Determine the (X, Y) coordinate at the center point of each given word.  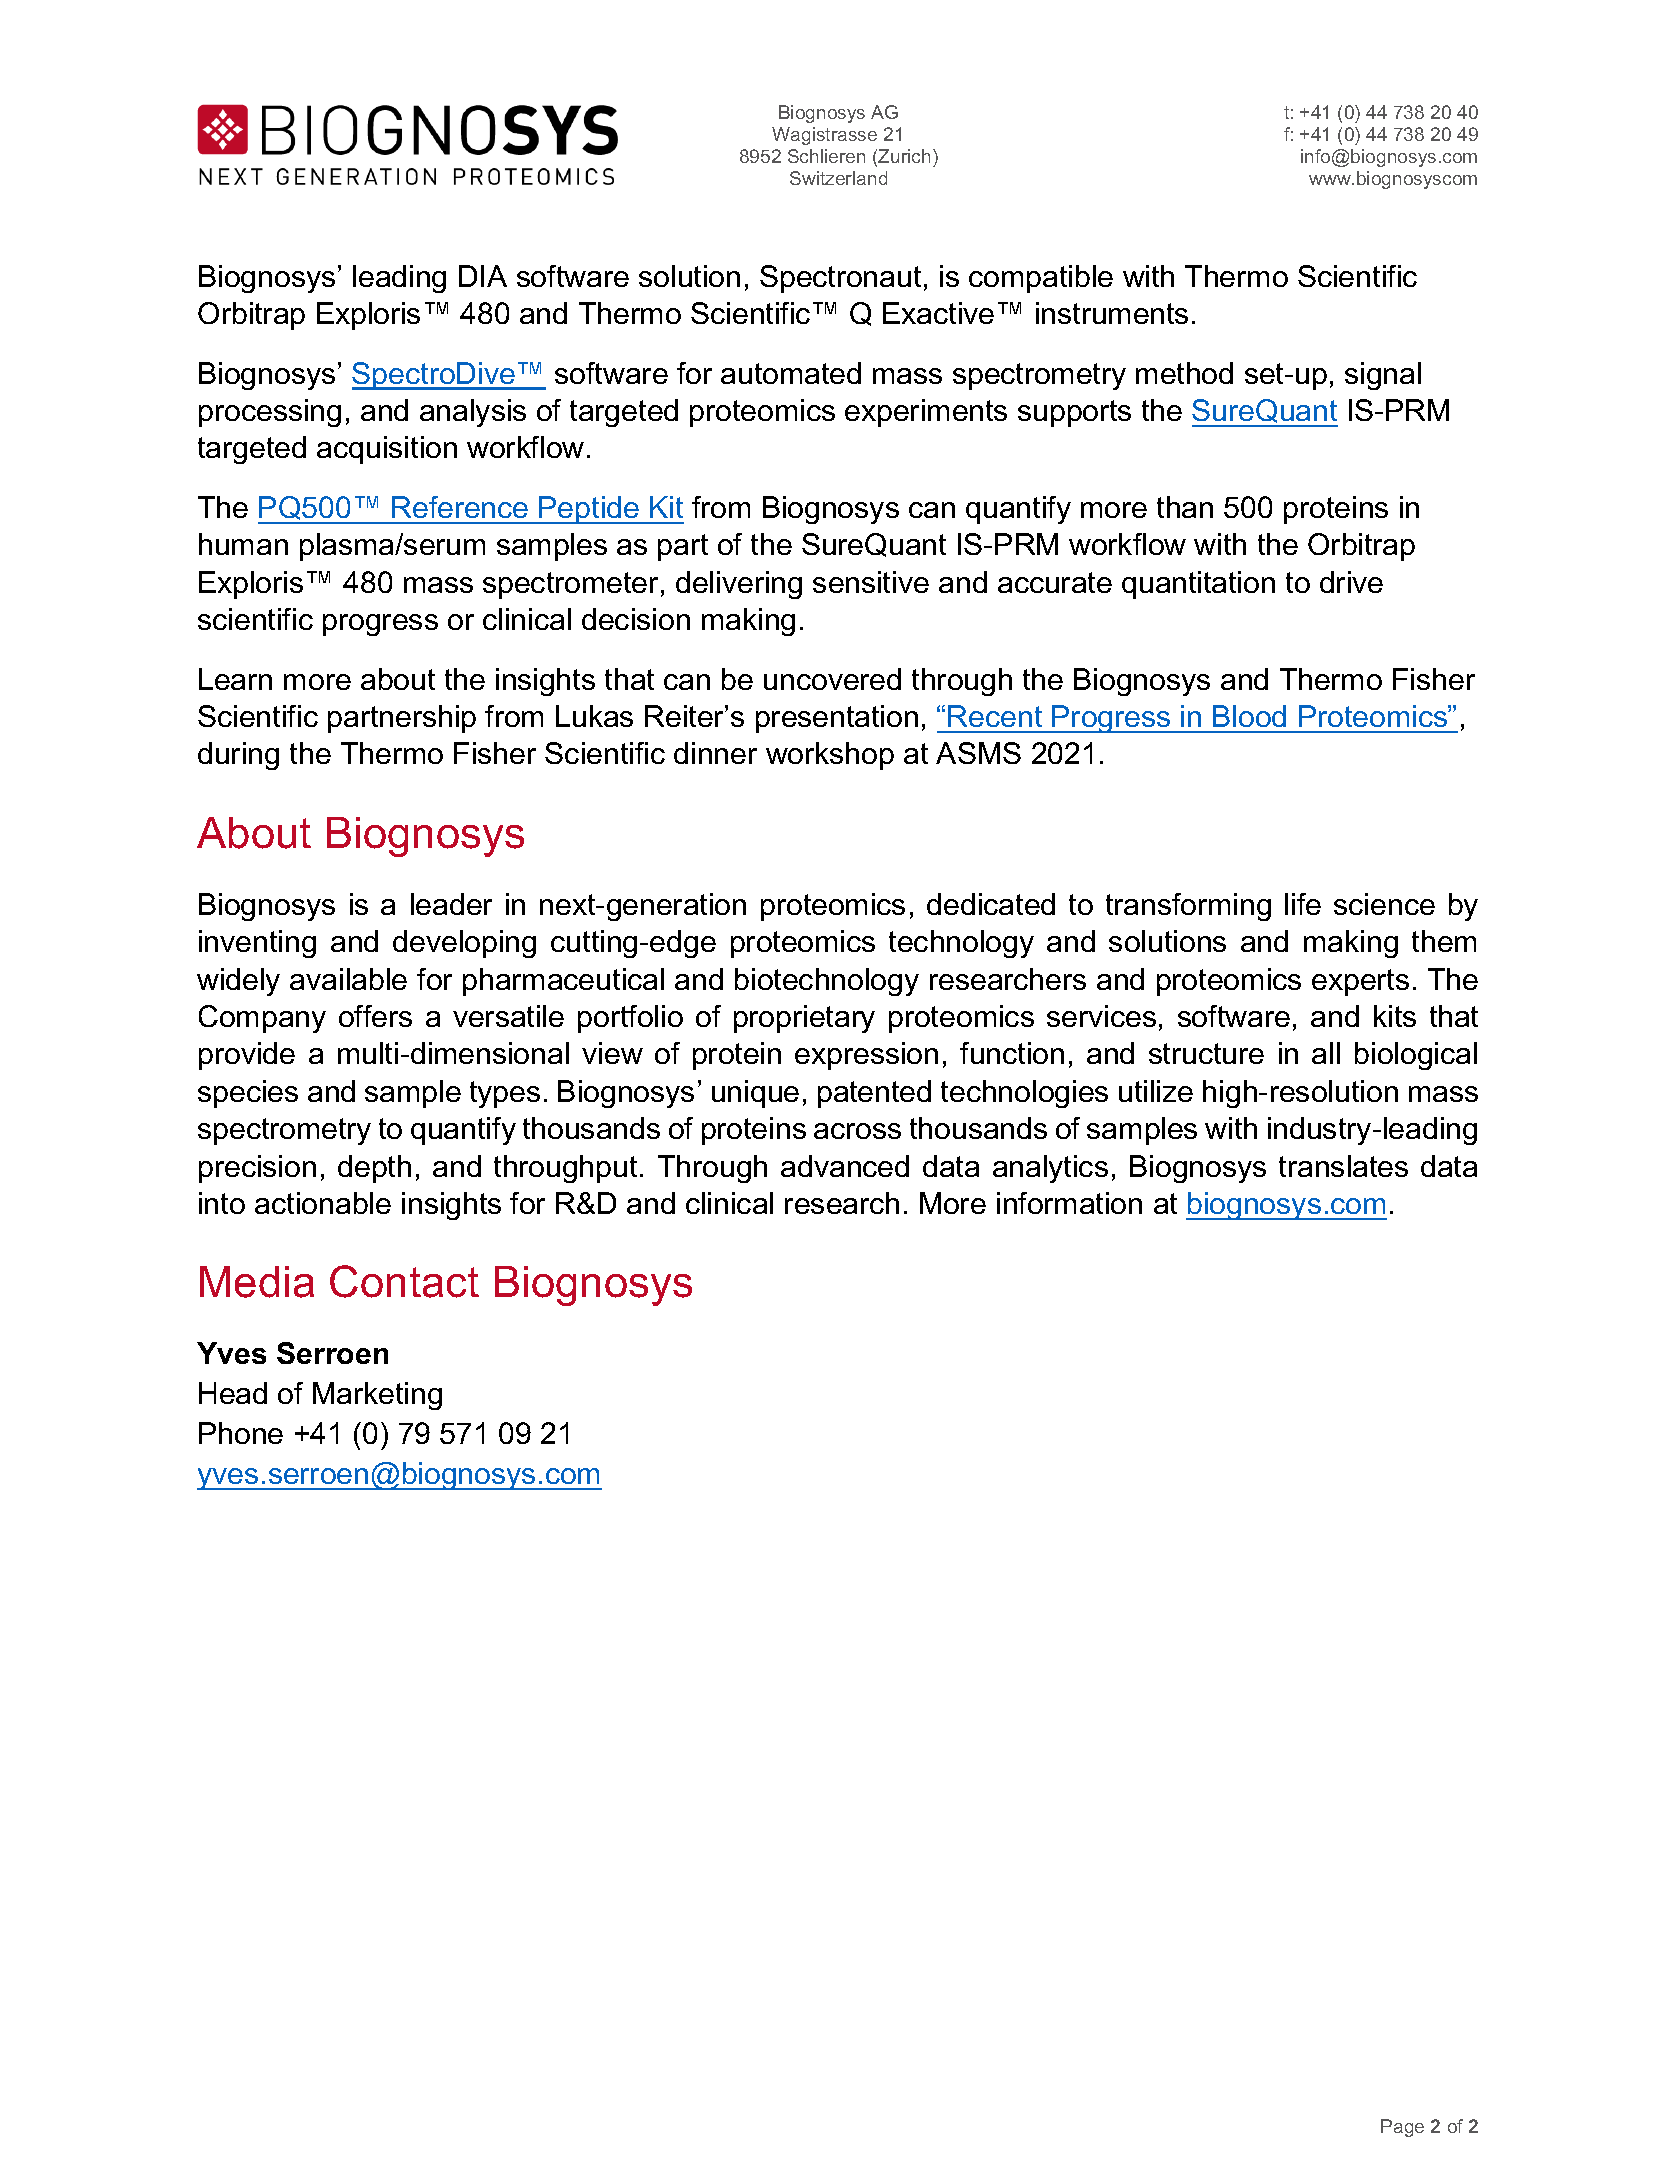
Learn (235, 679)
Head (233, 1393)
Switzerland (838, 178)
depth (374, 1169)
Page (1402, 2128)
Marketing (377, 1396)
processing (270, 413)
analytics (1050, 1169)
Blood (1249, 716)
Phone (241, 1433)
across (857, 1131)
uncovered (832, 679)
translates (1343, 1166)
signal (1383, 376)
